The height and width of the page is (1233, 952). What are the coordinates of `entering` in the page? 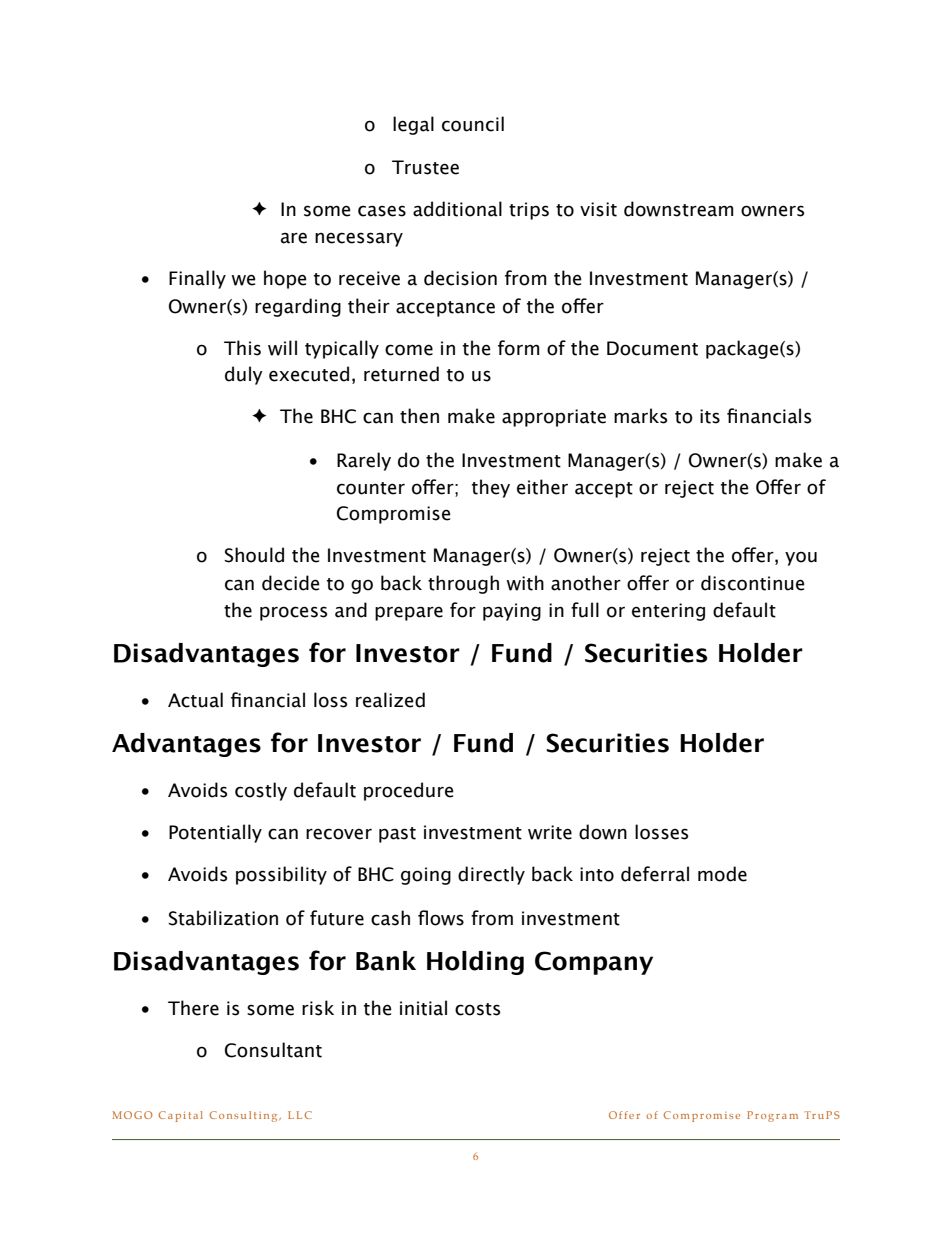 It's located at (668, 612).
